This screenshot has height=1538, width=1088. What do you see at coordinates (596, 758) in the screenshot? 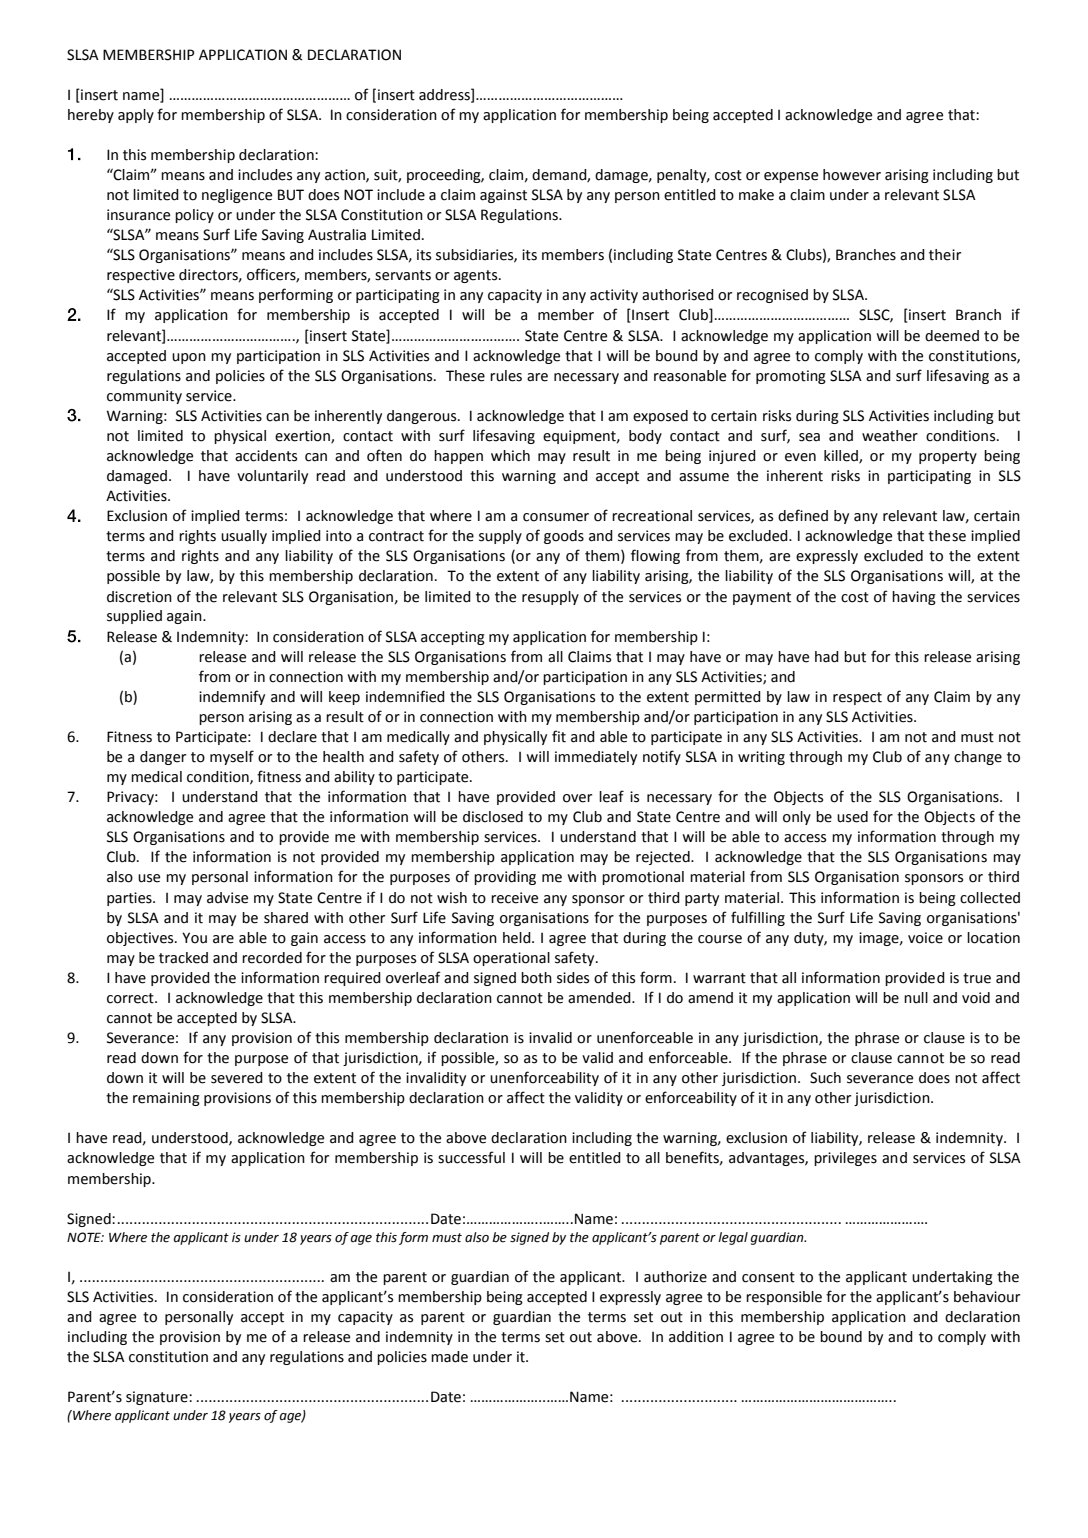
I see `immediately` at bounding box center [596, 758].
